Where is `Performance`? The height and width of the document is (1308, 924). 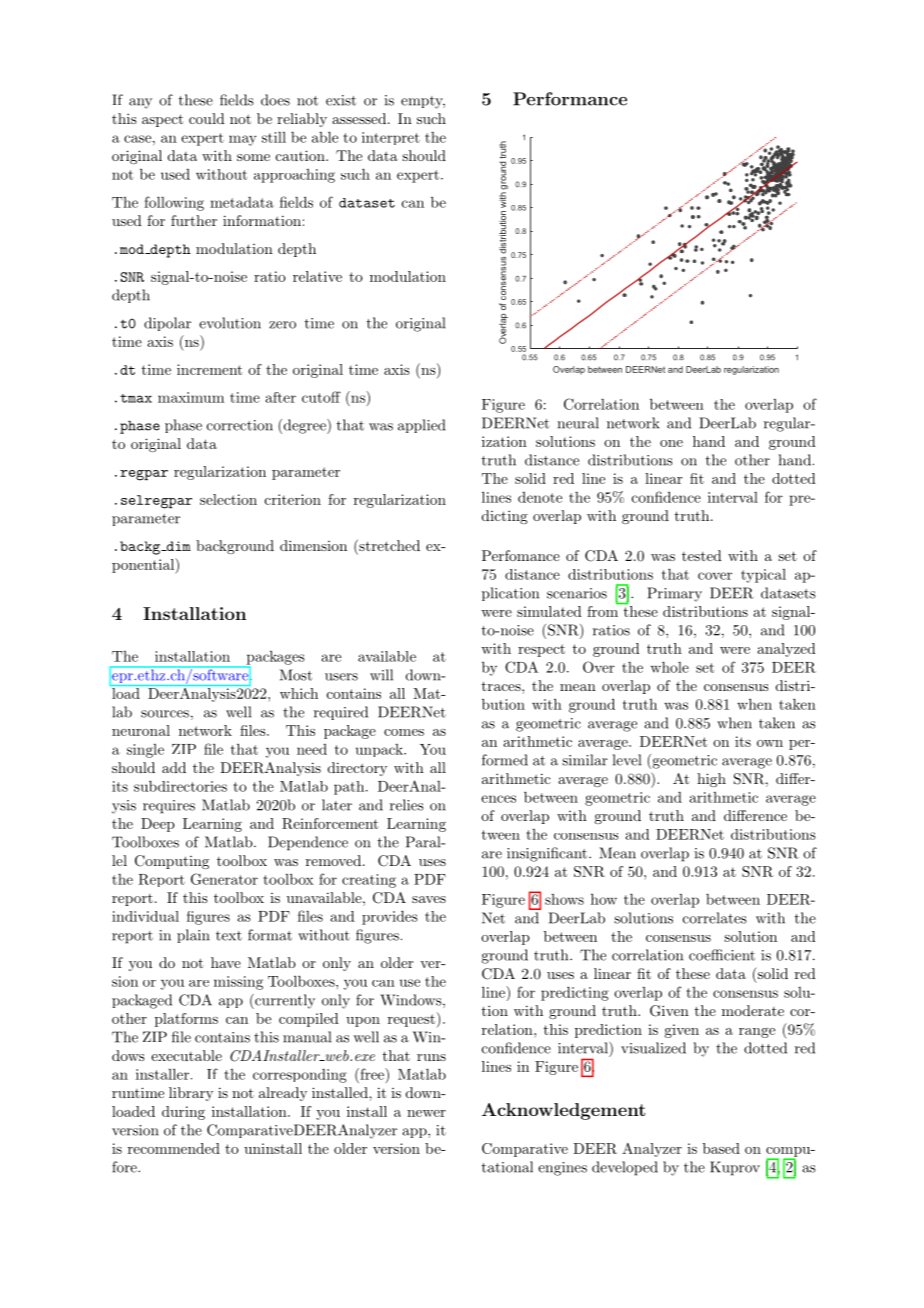 Performance is located at coordinates (570, 99).
